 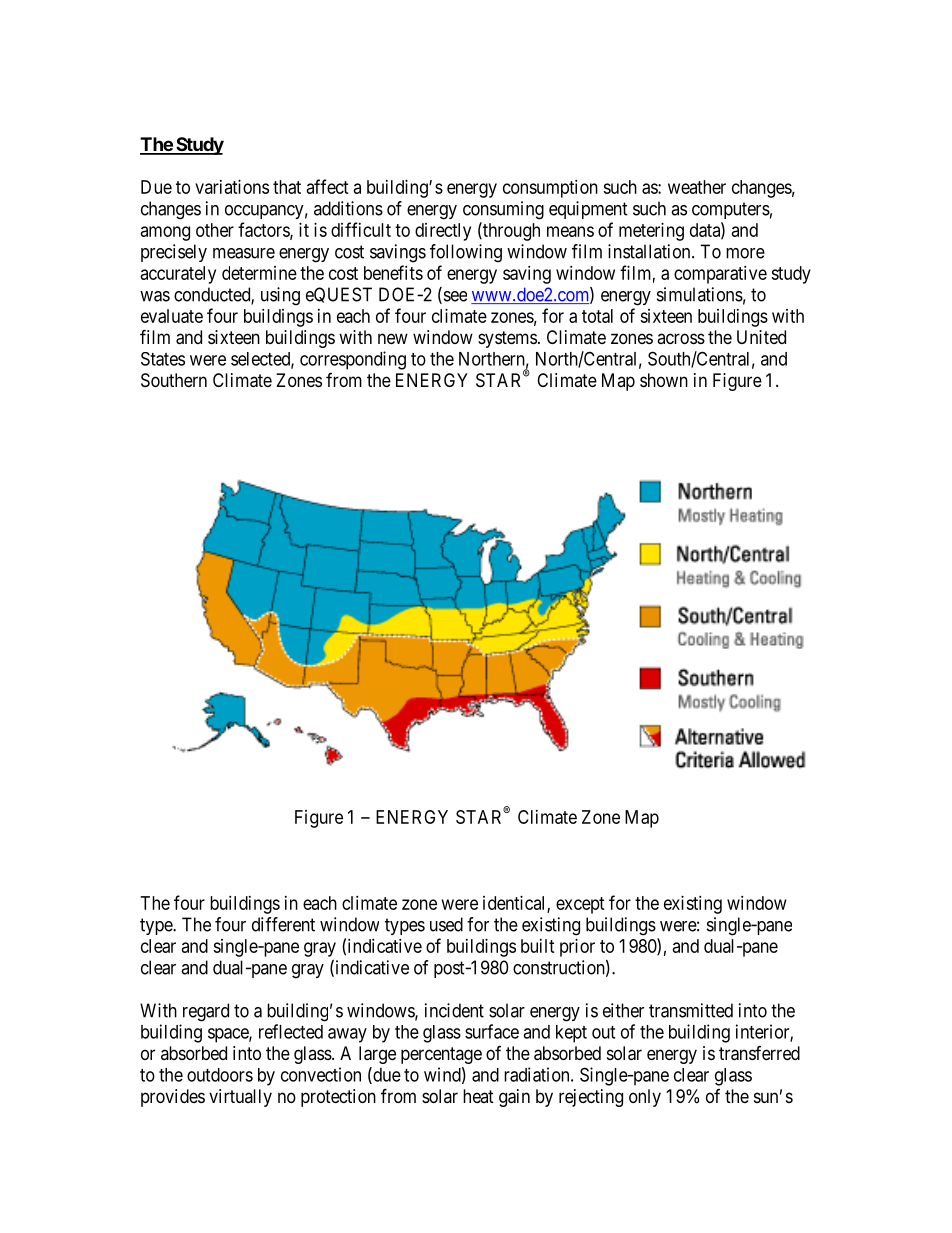 I want to click on new, so click(x=393, y=338).
